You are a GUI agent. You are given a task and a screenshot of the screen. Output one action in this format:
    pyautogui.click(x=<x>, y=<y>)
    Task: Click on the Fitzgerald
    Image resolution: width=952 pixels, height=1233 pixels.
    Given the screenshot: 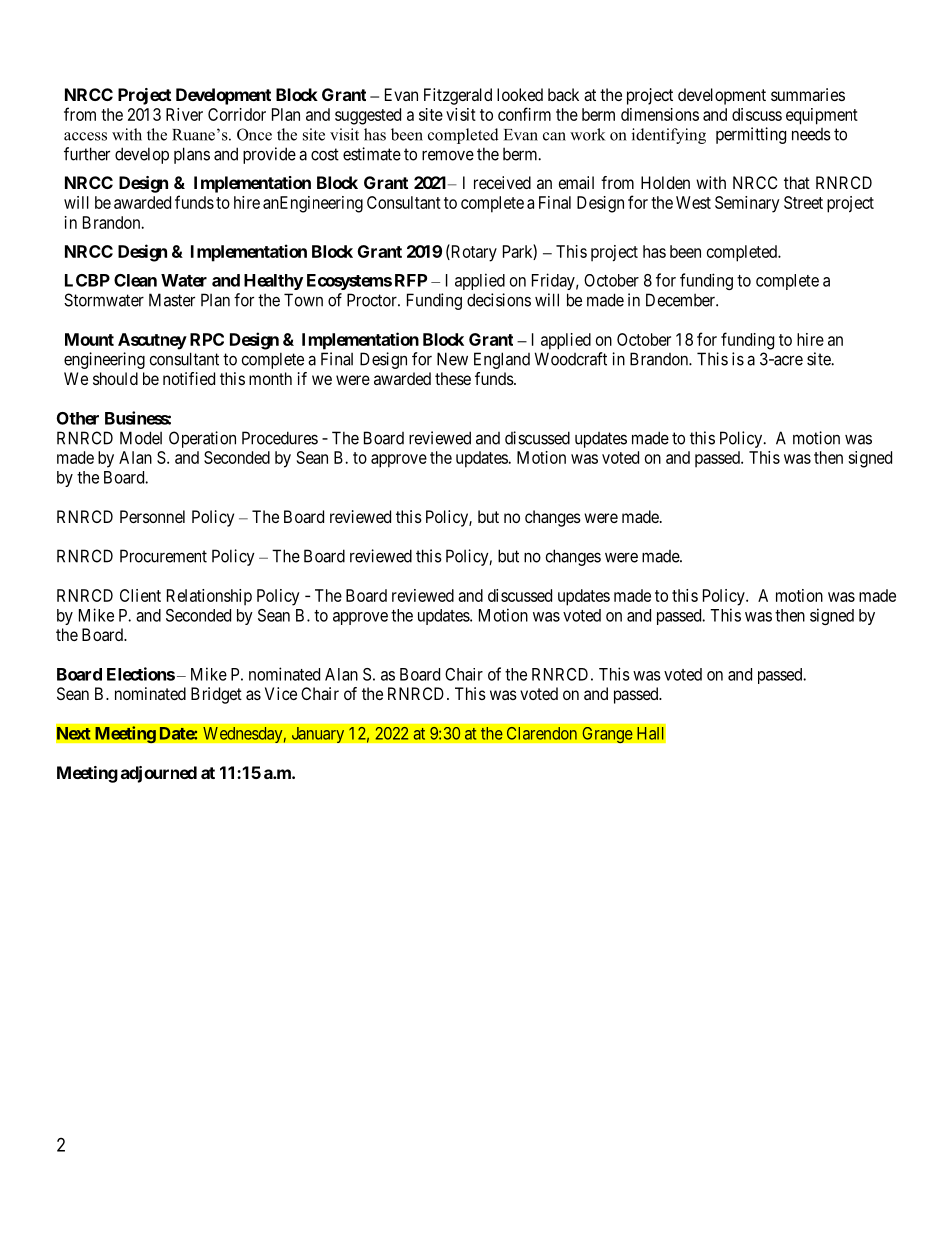 What is the action you would take?
    pyautogui.click(x=458, y=96)
